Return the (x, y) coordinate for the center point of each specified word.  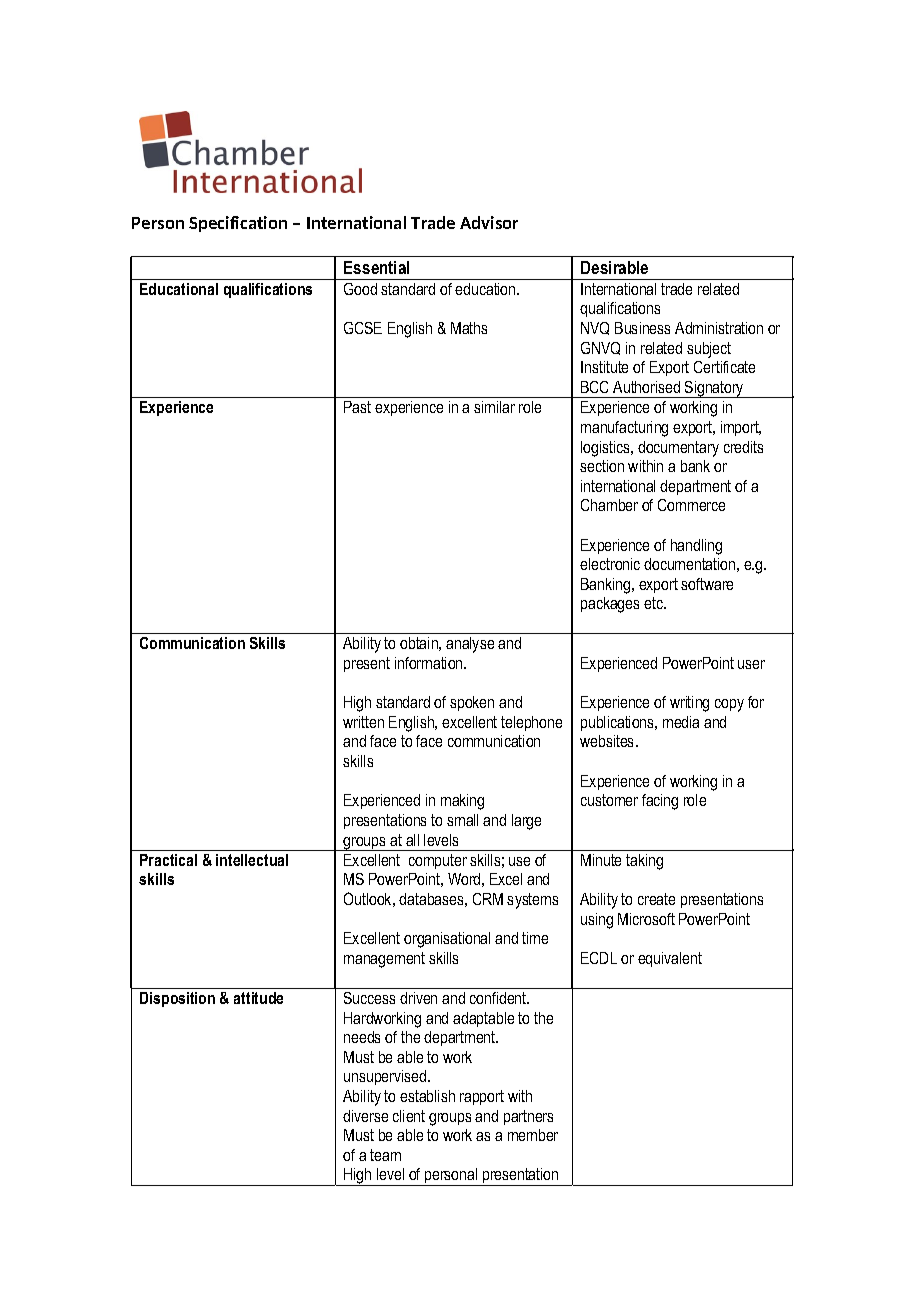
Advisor (489, 222)
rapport (482, 1097)
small (462, 820)
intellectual (252, 860)
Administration (719, 328)
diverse (365, 1116)
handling (696, 547)
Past (357, 407)
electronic (610, 564)
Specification (238, 224)
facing (660, 802)
